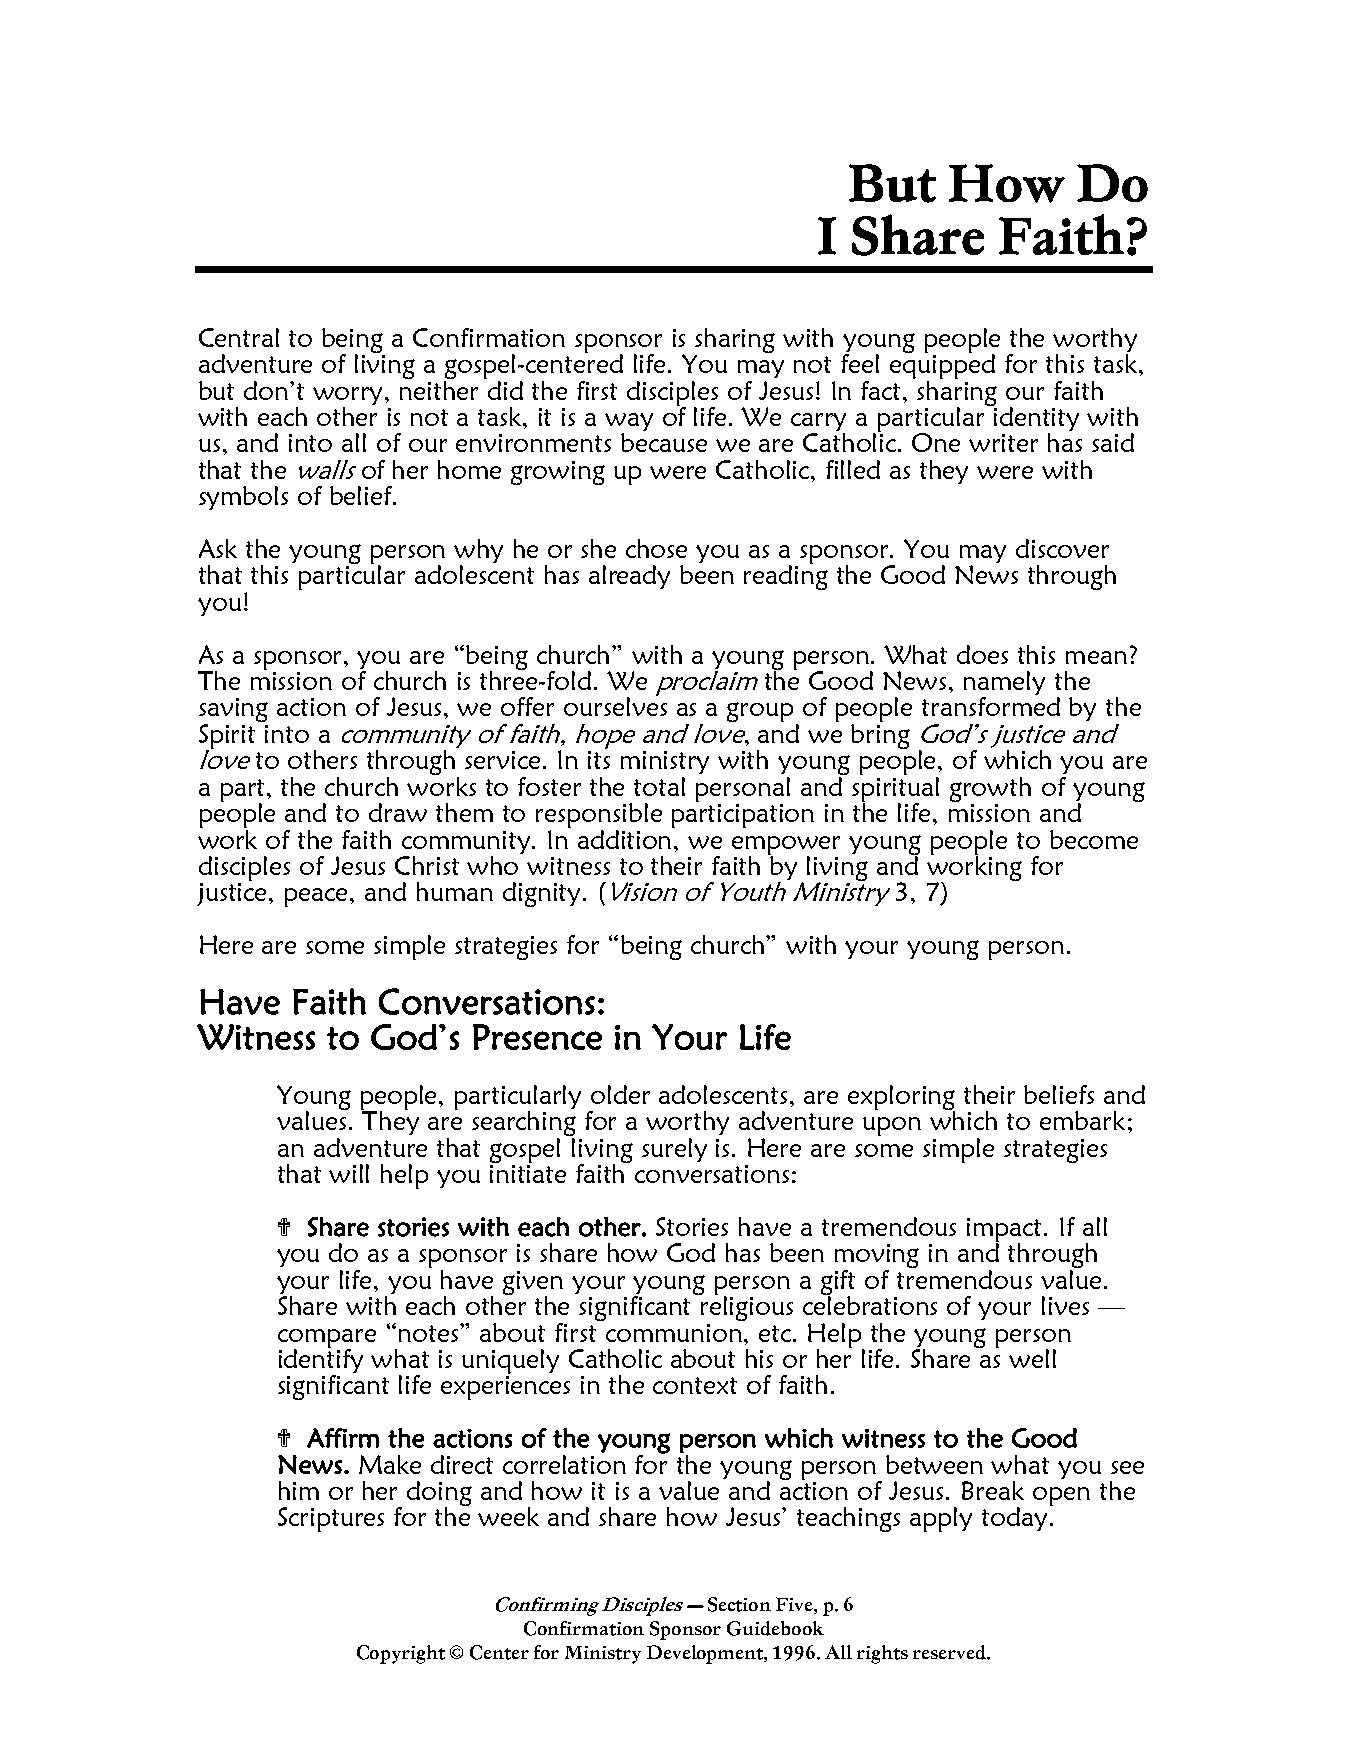 This page has height=1743, width=1347. What do you see at coordinates (327, 1339) in the page?
I see `compare` at bounding box center [327, 1339].
